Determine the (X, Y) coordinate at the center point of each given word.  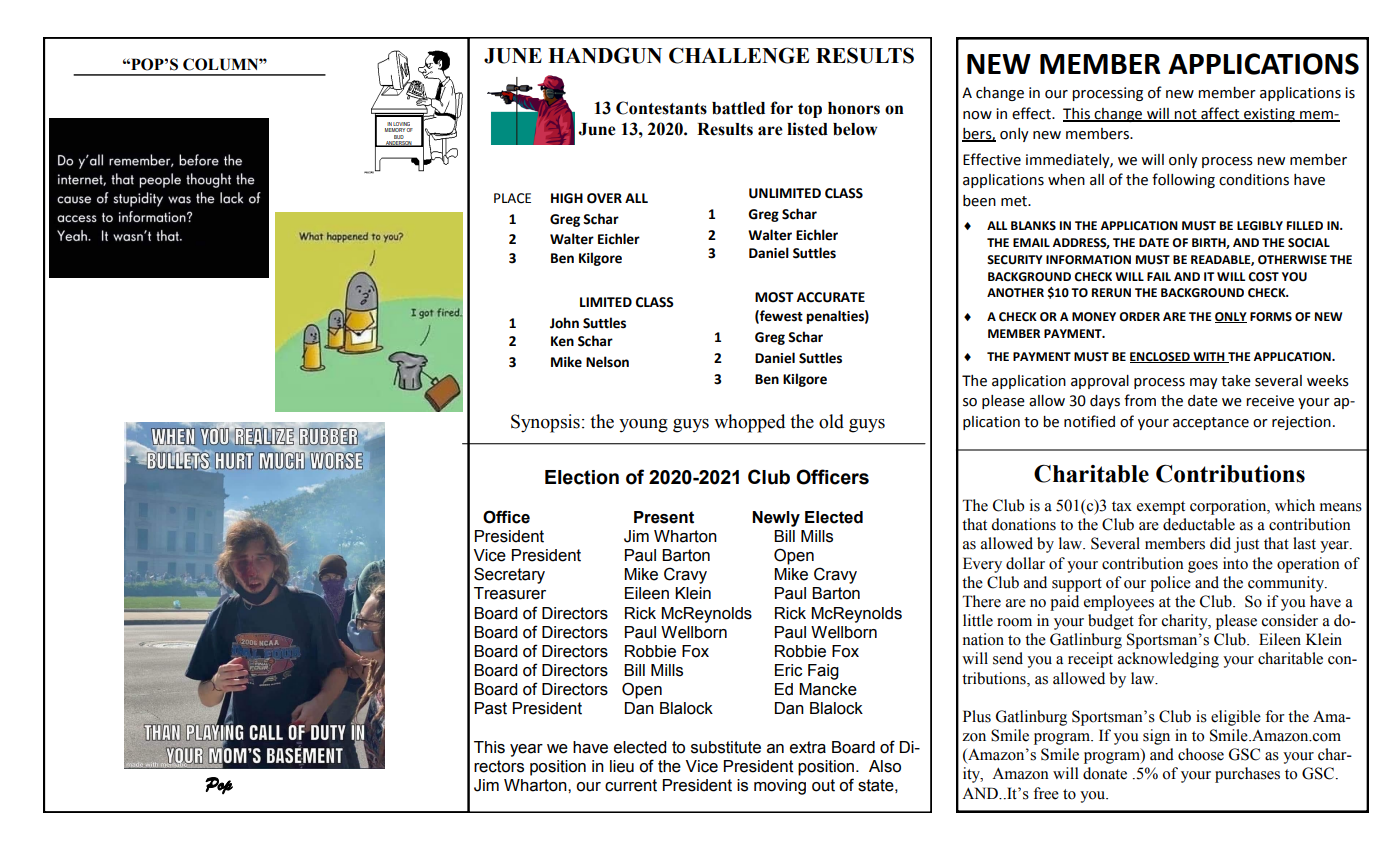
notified (1089, 421)
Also (885, 766)
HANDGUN (605, 55)
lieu (622, 766)
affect (1220, 114)
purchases (1247, 775)
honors (854, 108)
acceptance (1211, 423)
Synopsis (545, 423)
